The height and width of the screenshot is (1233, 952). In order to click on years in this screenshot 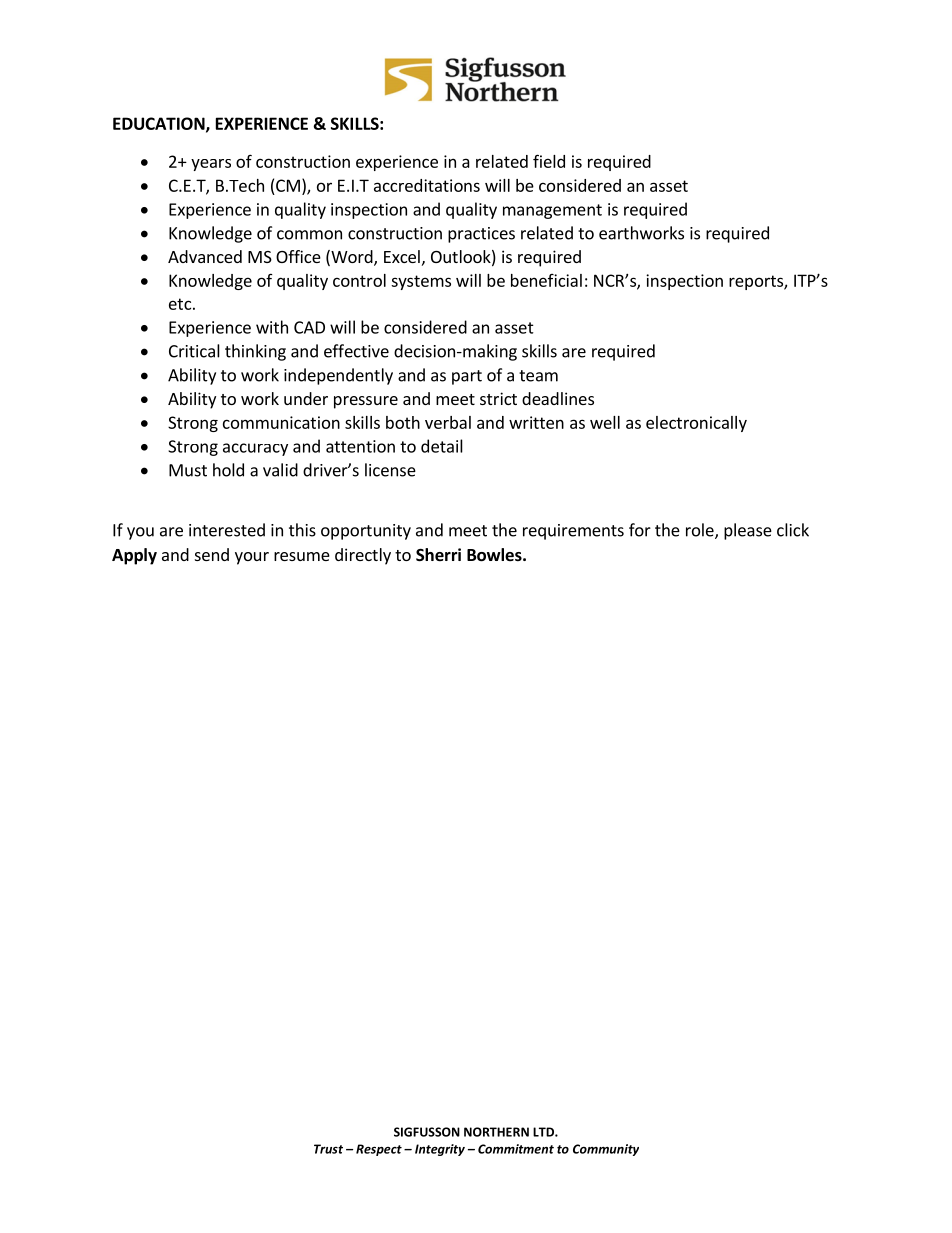, I will do `click(211, 165)`.
